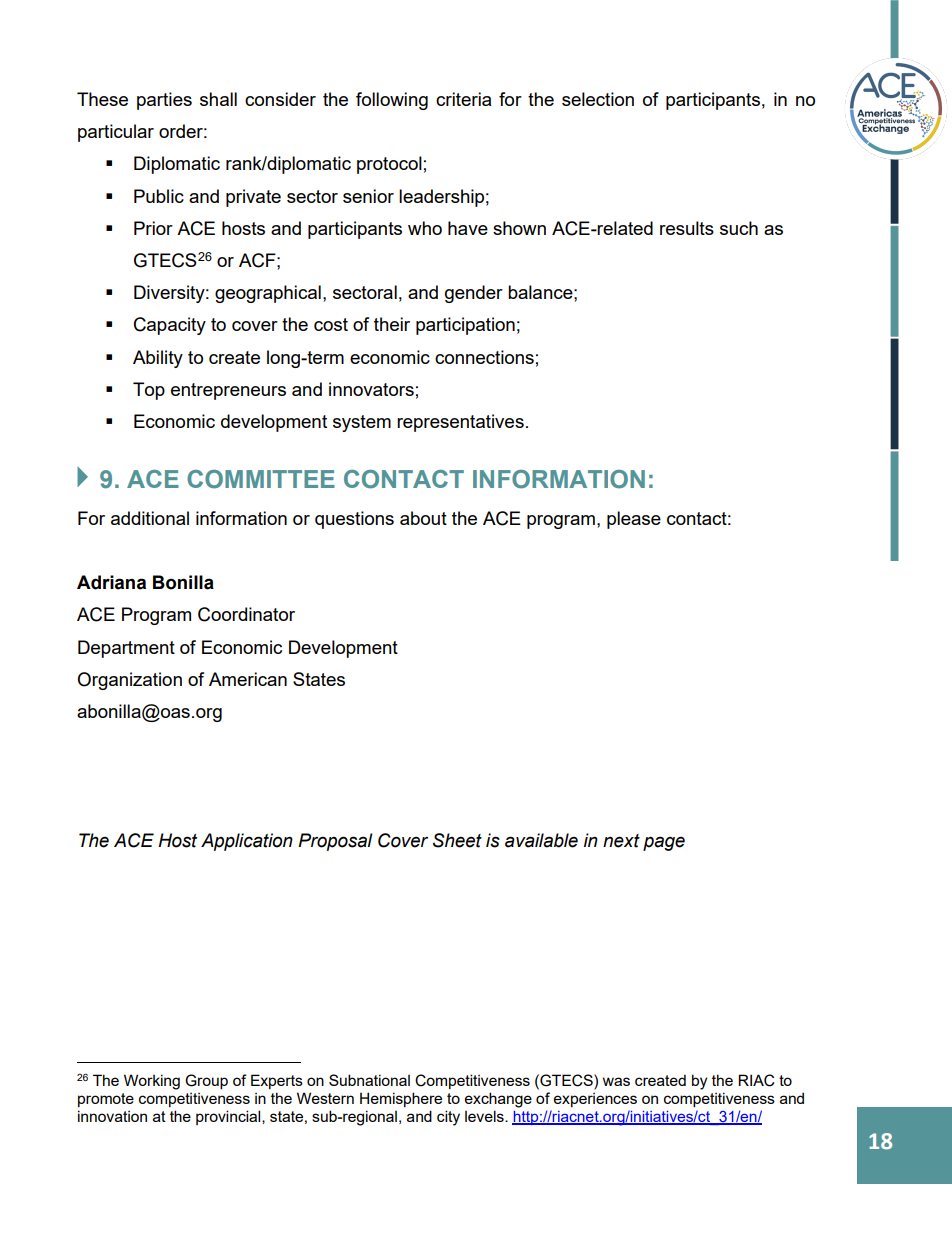 Image resolution: width=952 pixels, height=1233 pixels. What do you see at coordinates (246, 614) in the image?
I see `Coordinator` at bounding box center [246, 614].
